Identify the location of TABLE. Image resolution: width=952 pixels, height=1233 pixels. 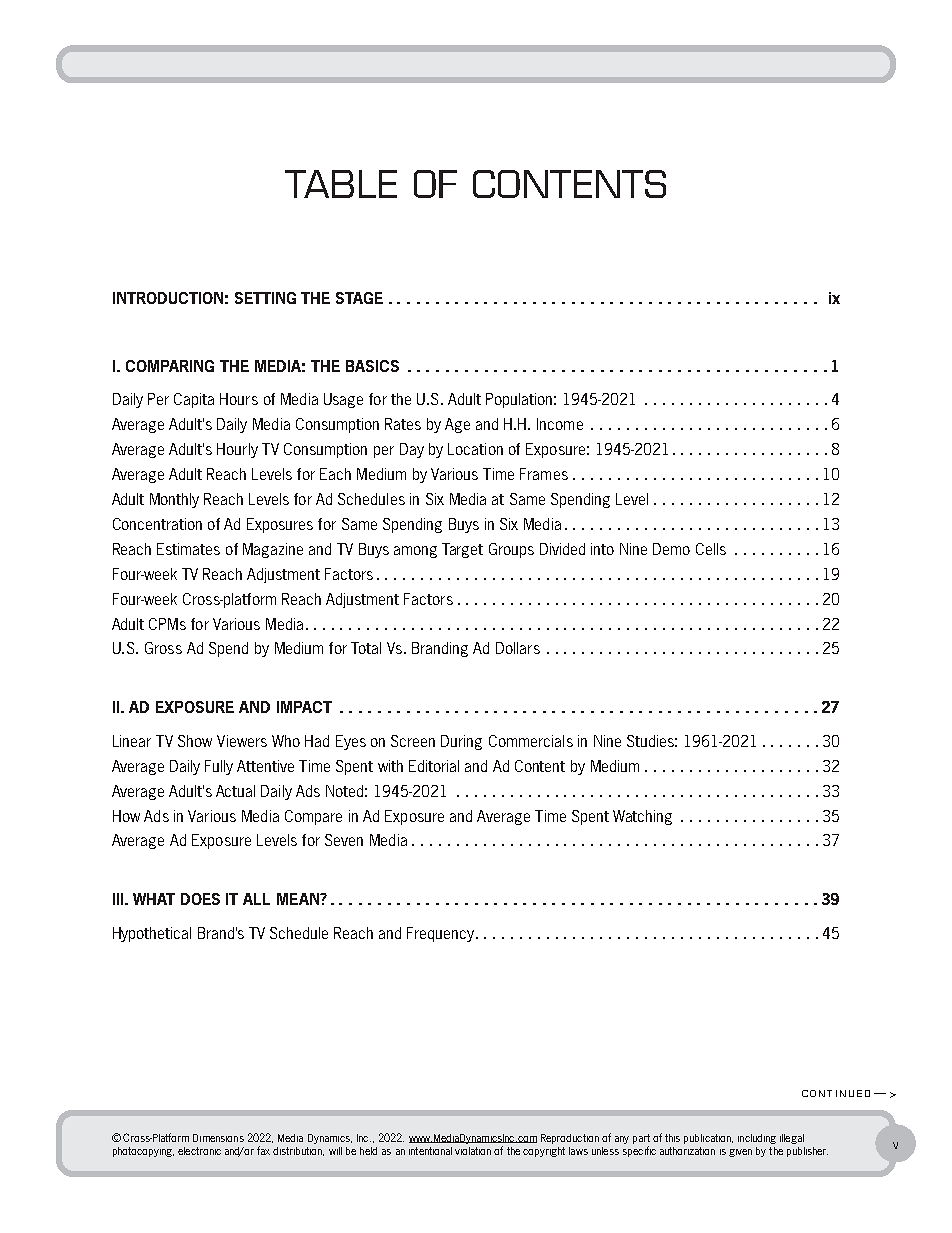
(341, 184).
